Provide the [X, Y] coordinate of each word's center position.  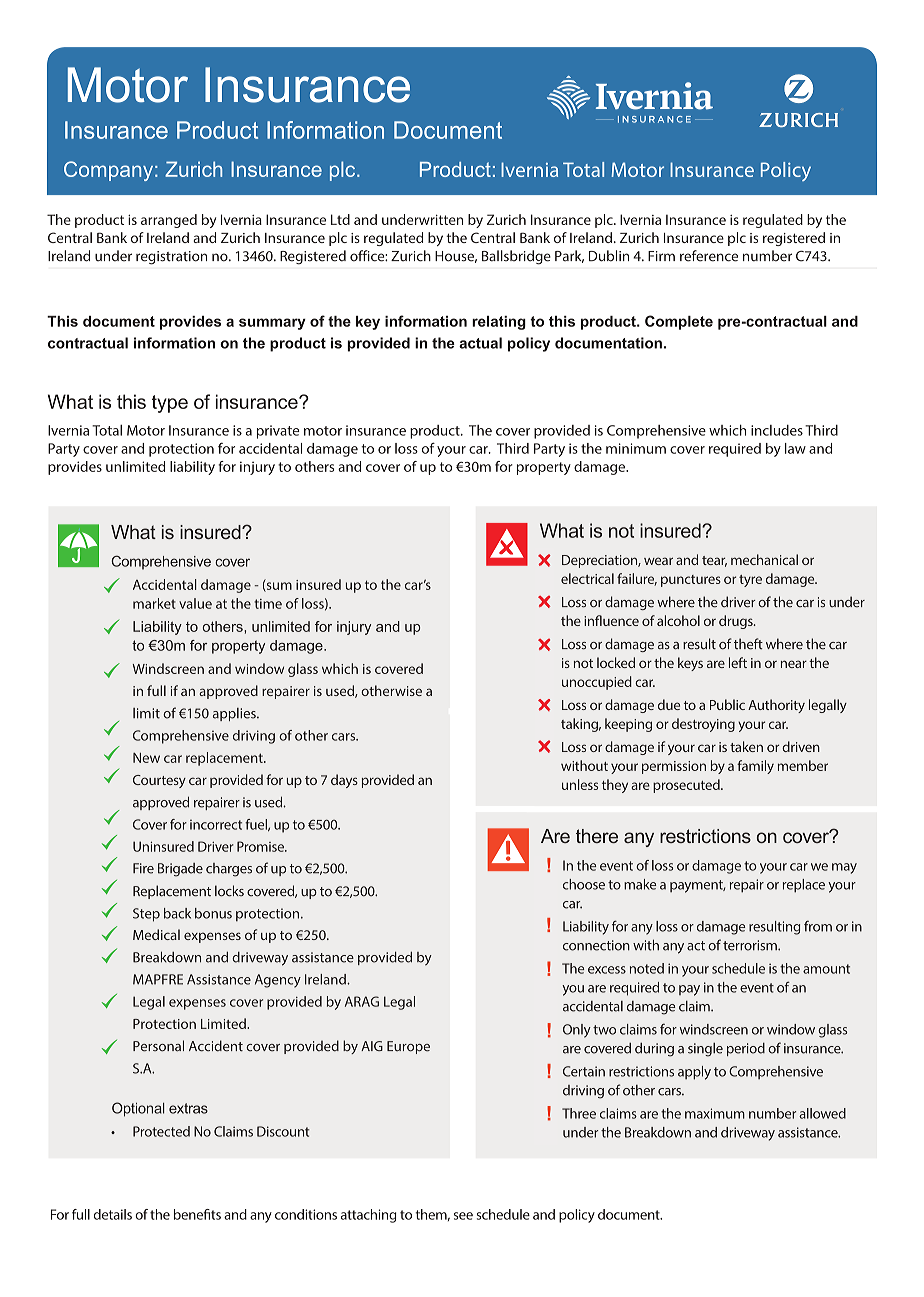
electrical [587, 578]
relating [499, 323]
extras [188, 1108]
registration [171, 258]
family [755, 767]
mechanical [764, 559]
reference [709, 256]
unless [580, 784]
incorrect [216, 824]
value [195, 603]
